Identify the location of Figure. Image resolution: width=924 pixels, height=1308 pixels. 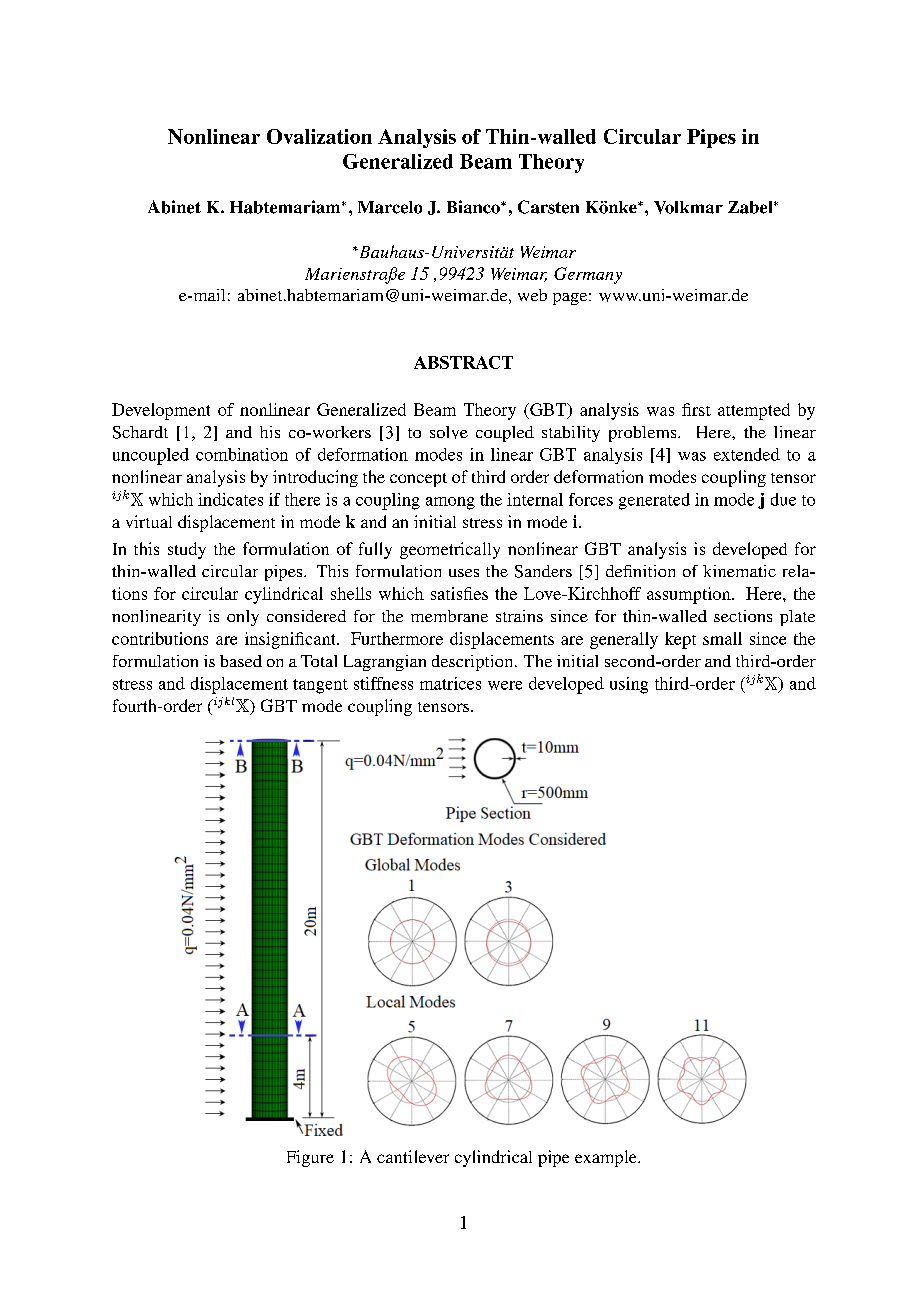
(310, 1158).
